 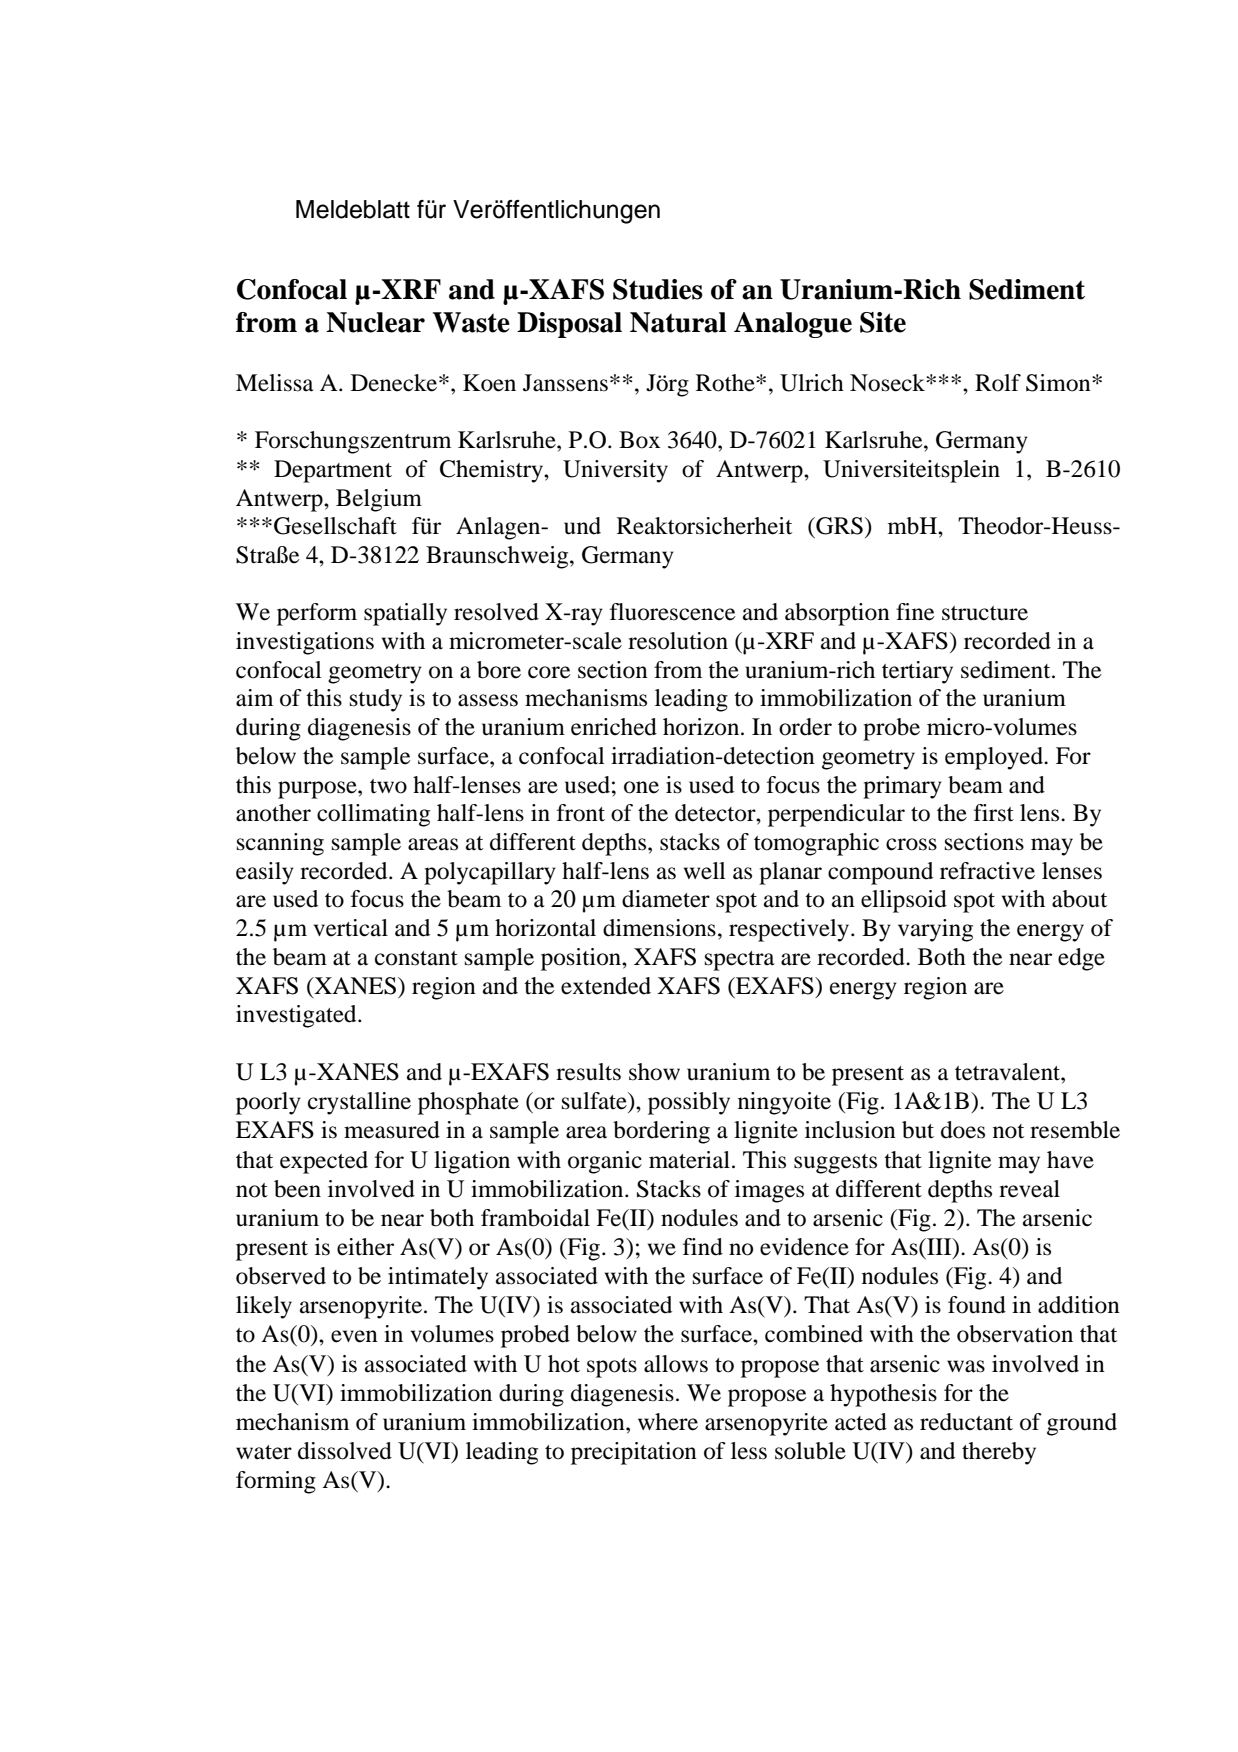 What do you see at coordinates (999, 1453) in the screenshot?
I see `thereby` at bounding box center [999, 1453].
